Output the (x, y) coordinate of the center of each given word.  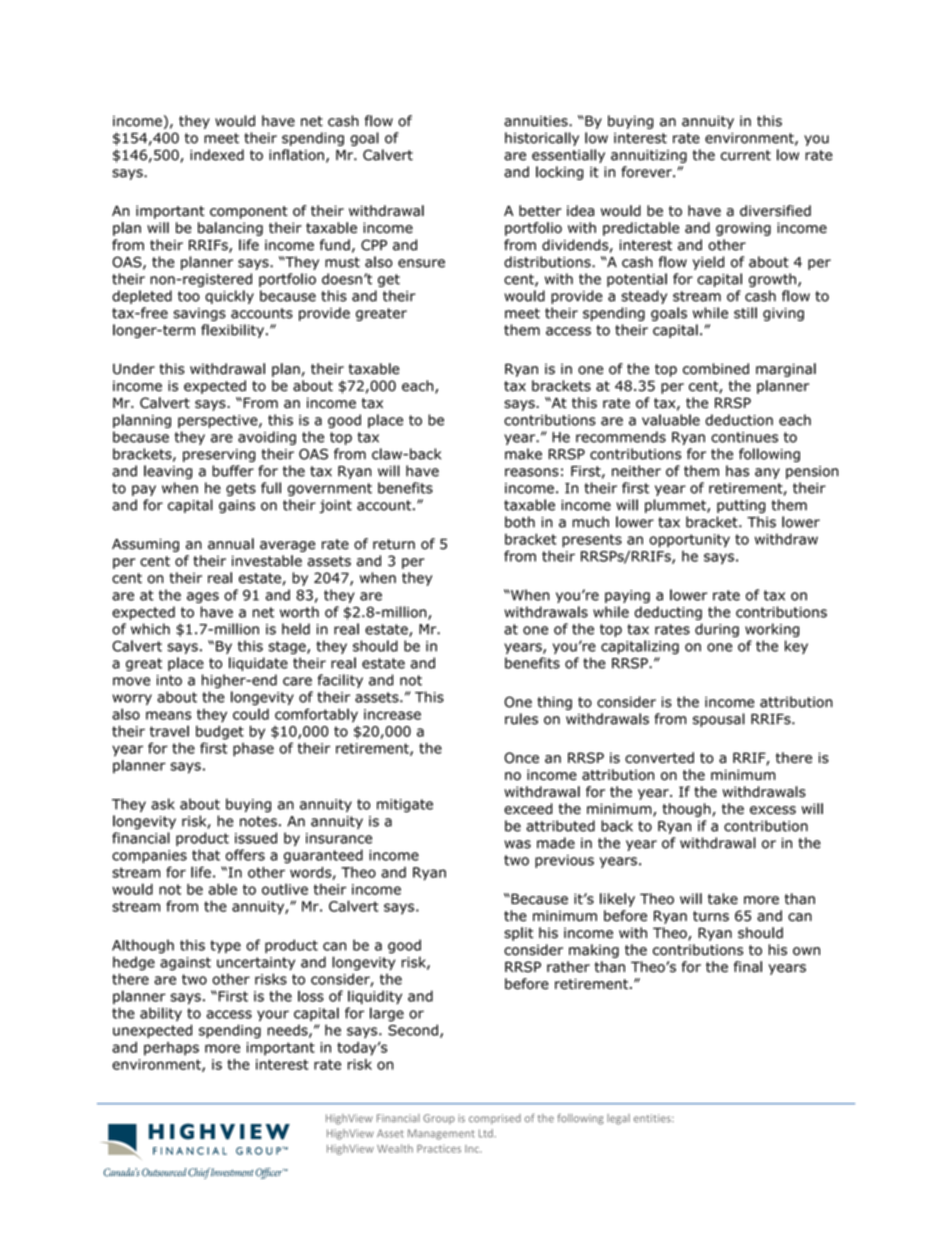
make (523, 454)
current (746, 155)
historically (542, 139)
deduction (739, 420)
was (517, 844)
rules (521, 719)
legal (618, 1119)
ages (203, 597)
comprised (495, 1119)
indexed (217, 155)
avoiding (267, 438)
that (206, 855)
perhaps (171, 1049)
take (723, 899)
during (717, 630)
